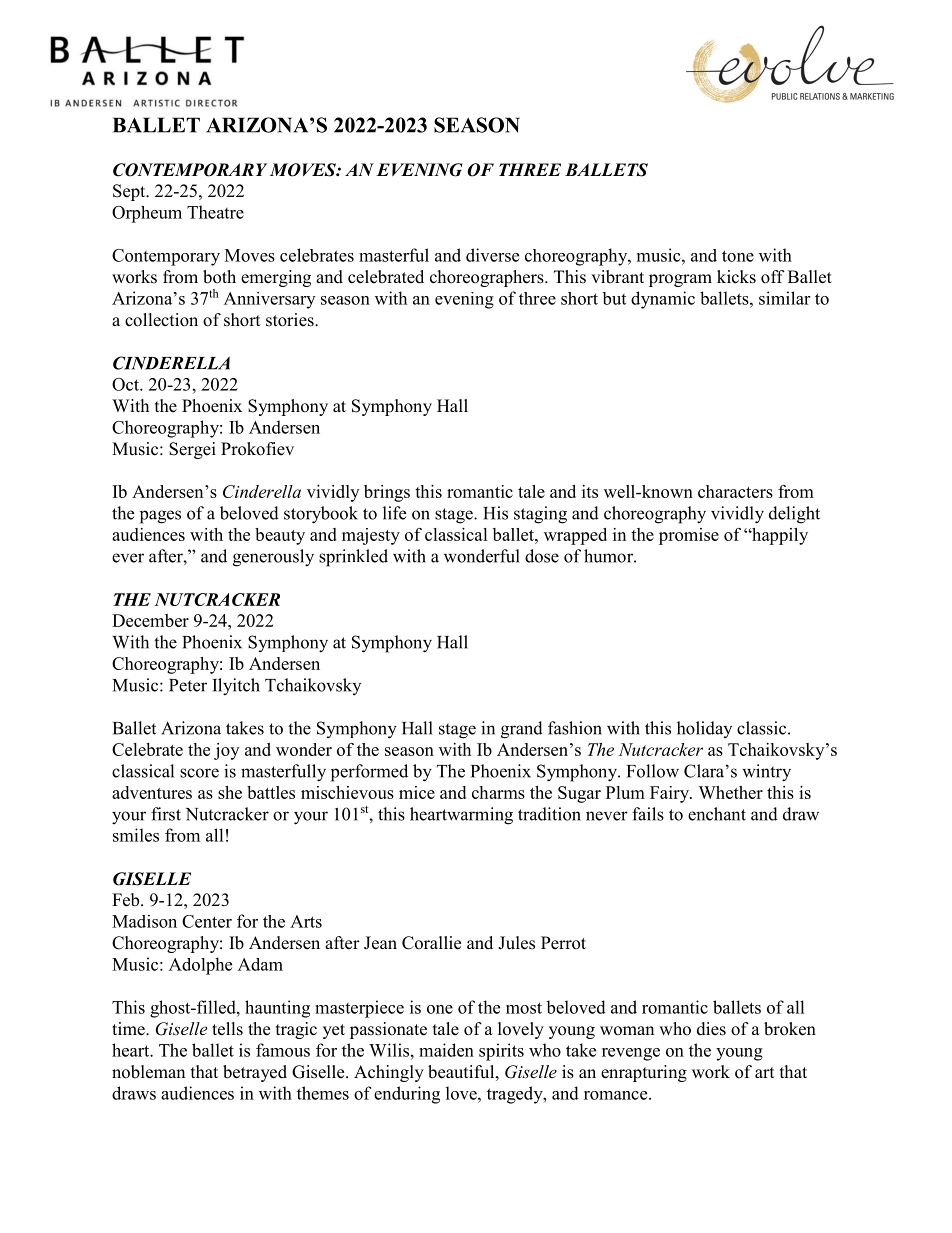 This screenshot has height=1233, width=952. What do you see at coordinates (516, 943) in the screenshot?
I see `Jules` at bounding box center [516, 943].
